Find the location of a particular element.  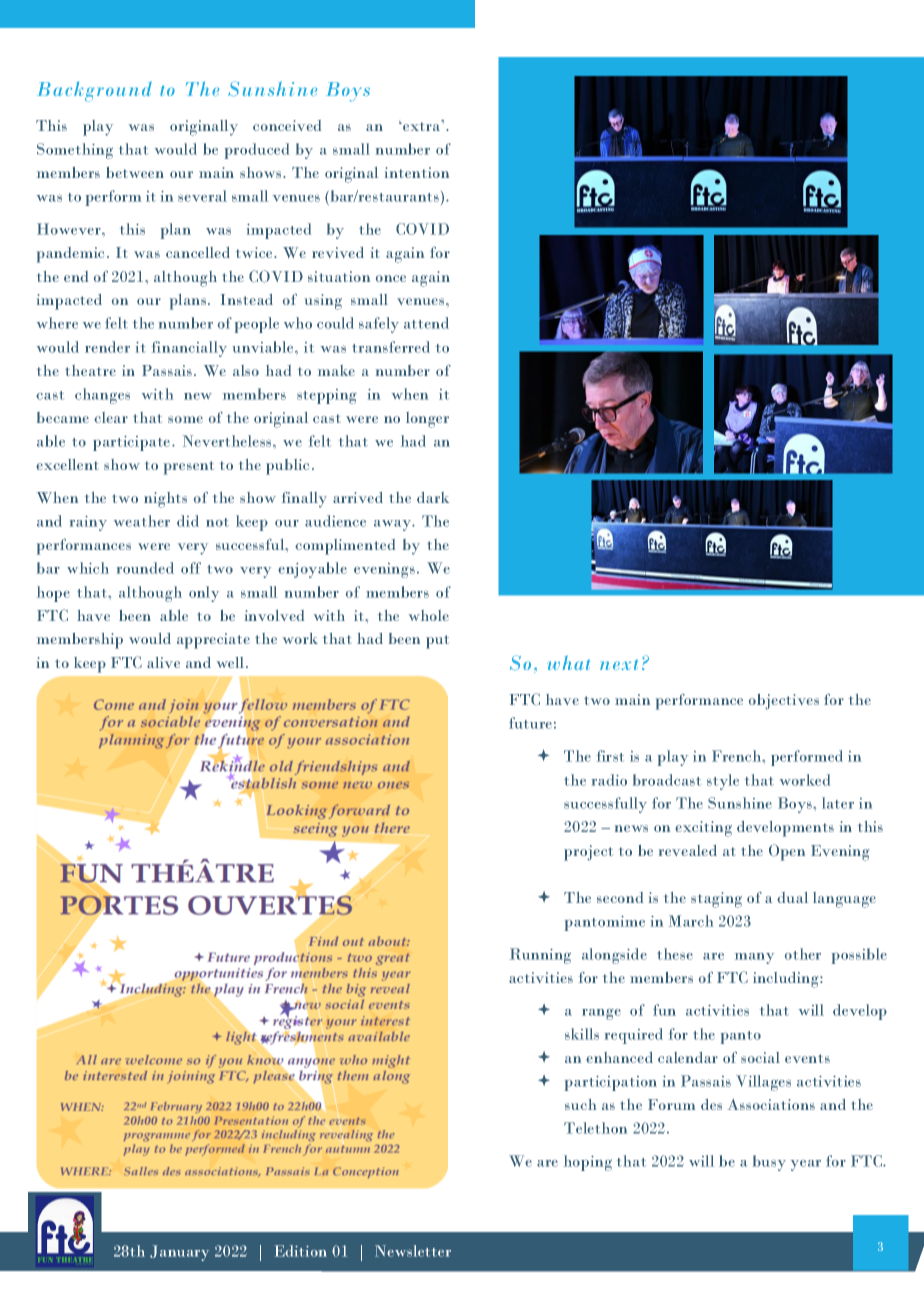

alive is located at coordinates (163, 662).
